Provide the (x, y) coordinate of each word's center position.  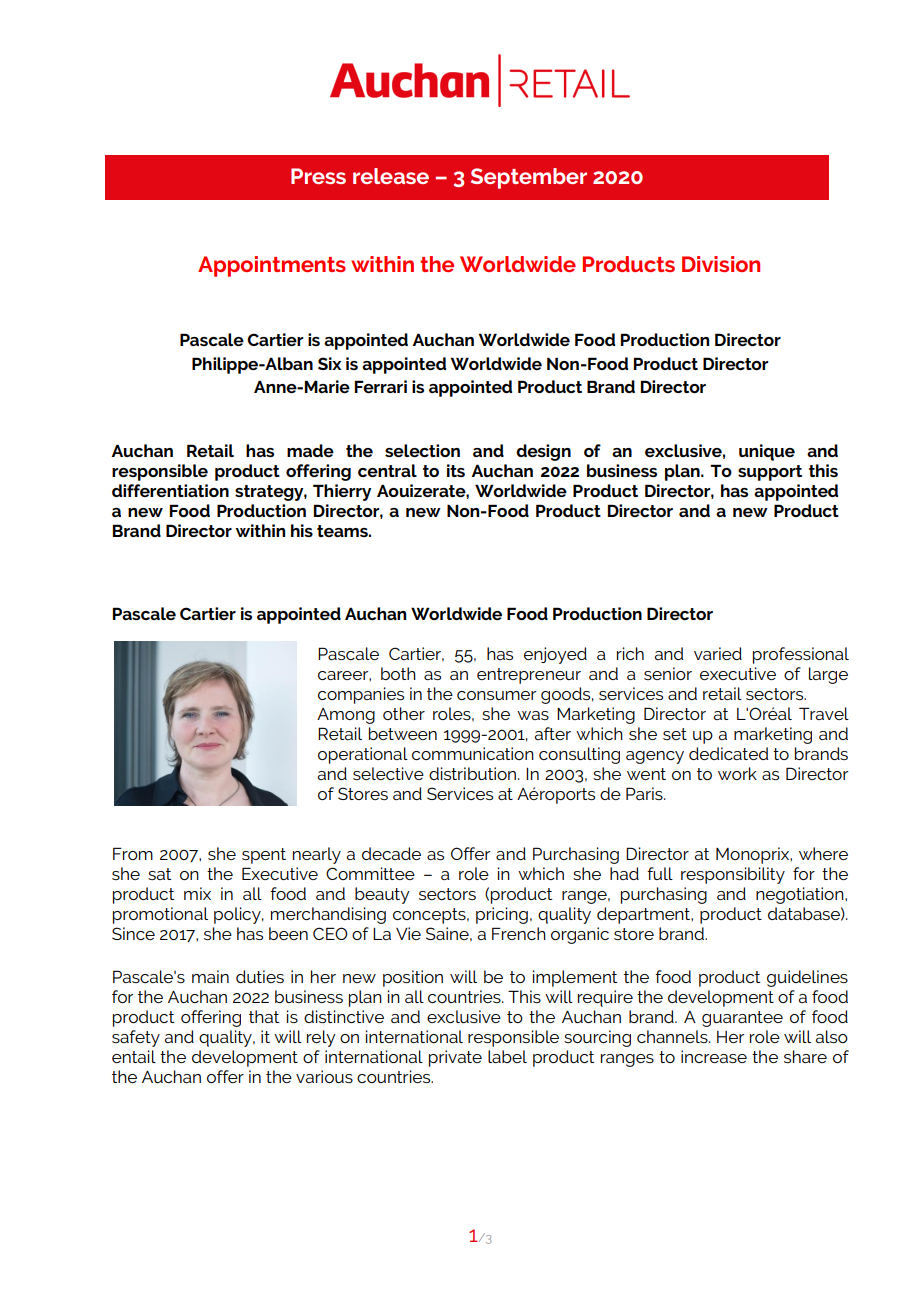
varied (718, 653)
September (529, 178)
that (264, 1016)
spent (264, 856)
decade (391, 853)
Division (721, 264)
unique (767, 452)
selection (422, 450)
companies (361, 695)
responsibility (733, 875)
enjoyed (555, 655)
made (310, 450)
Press (318, 176)
